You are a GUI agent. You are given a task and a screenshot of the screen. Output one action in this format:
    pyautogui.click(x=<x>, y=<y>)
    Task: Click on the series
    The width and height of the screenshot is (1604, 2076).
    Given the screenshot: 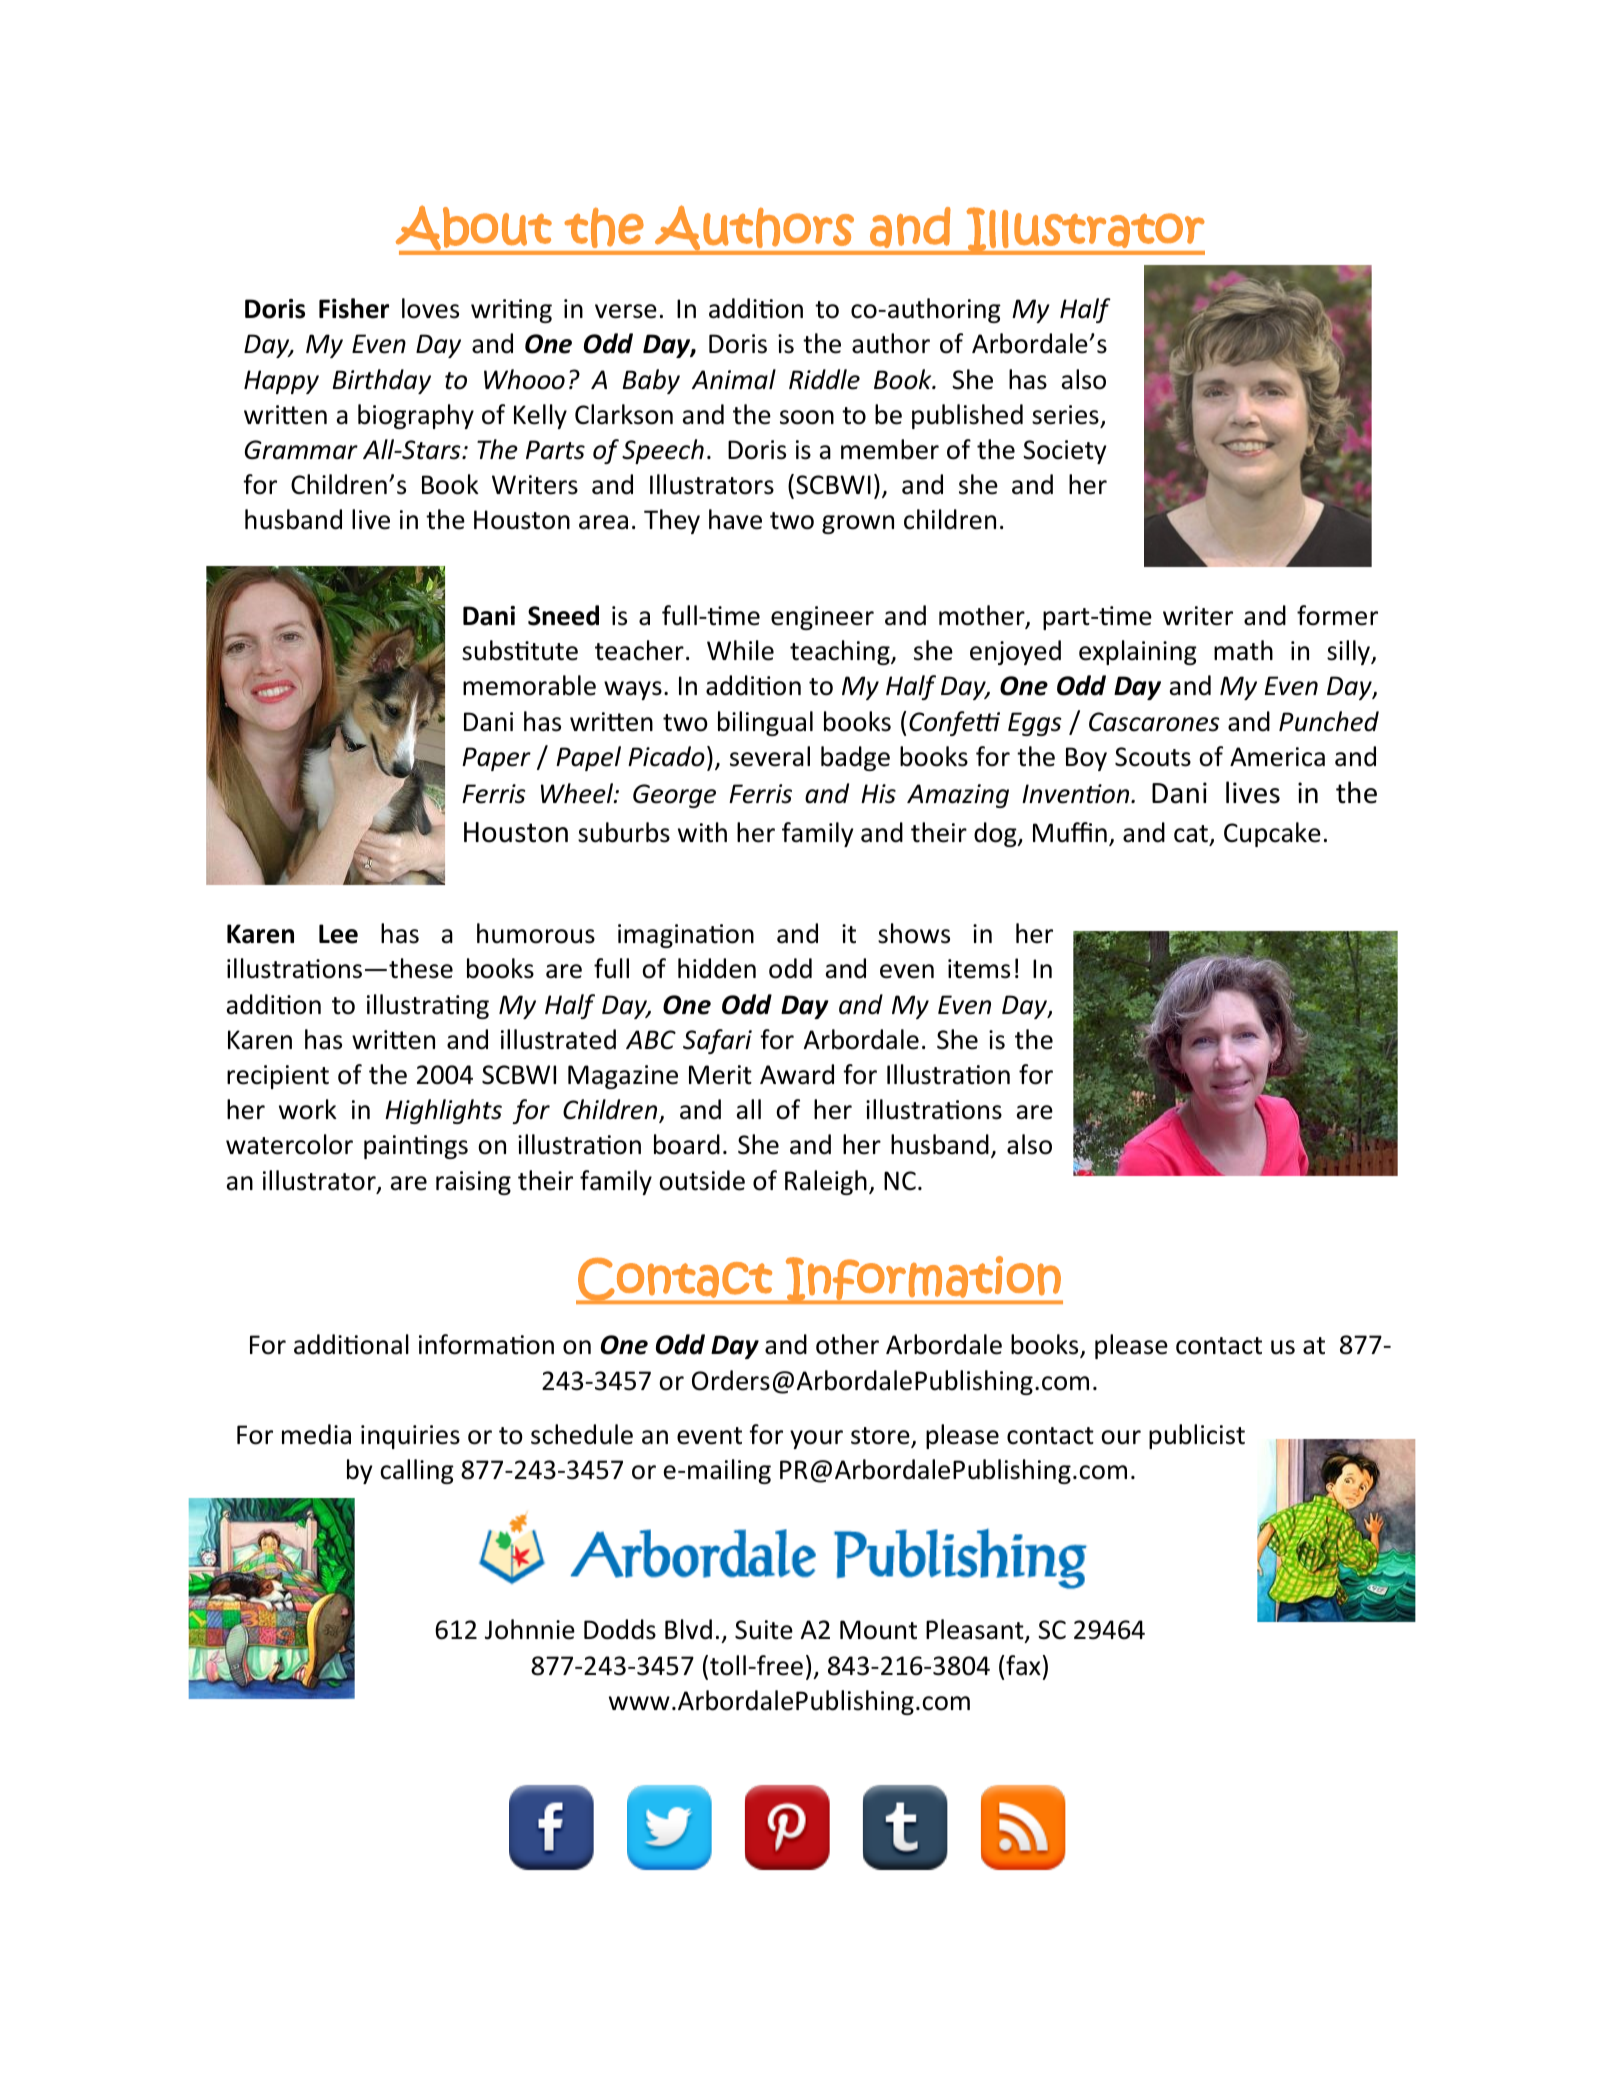 What is the action you would take?
    pyautogui.click(x=1065, y=415)
